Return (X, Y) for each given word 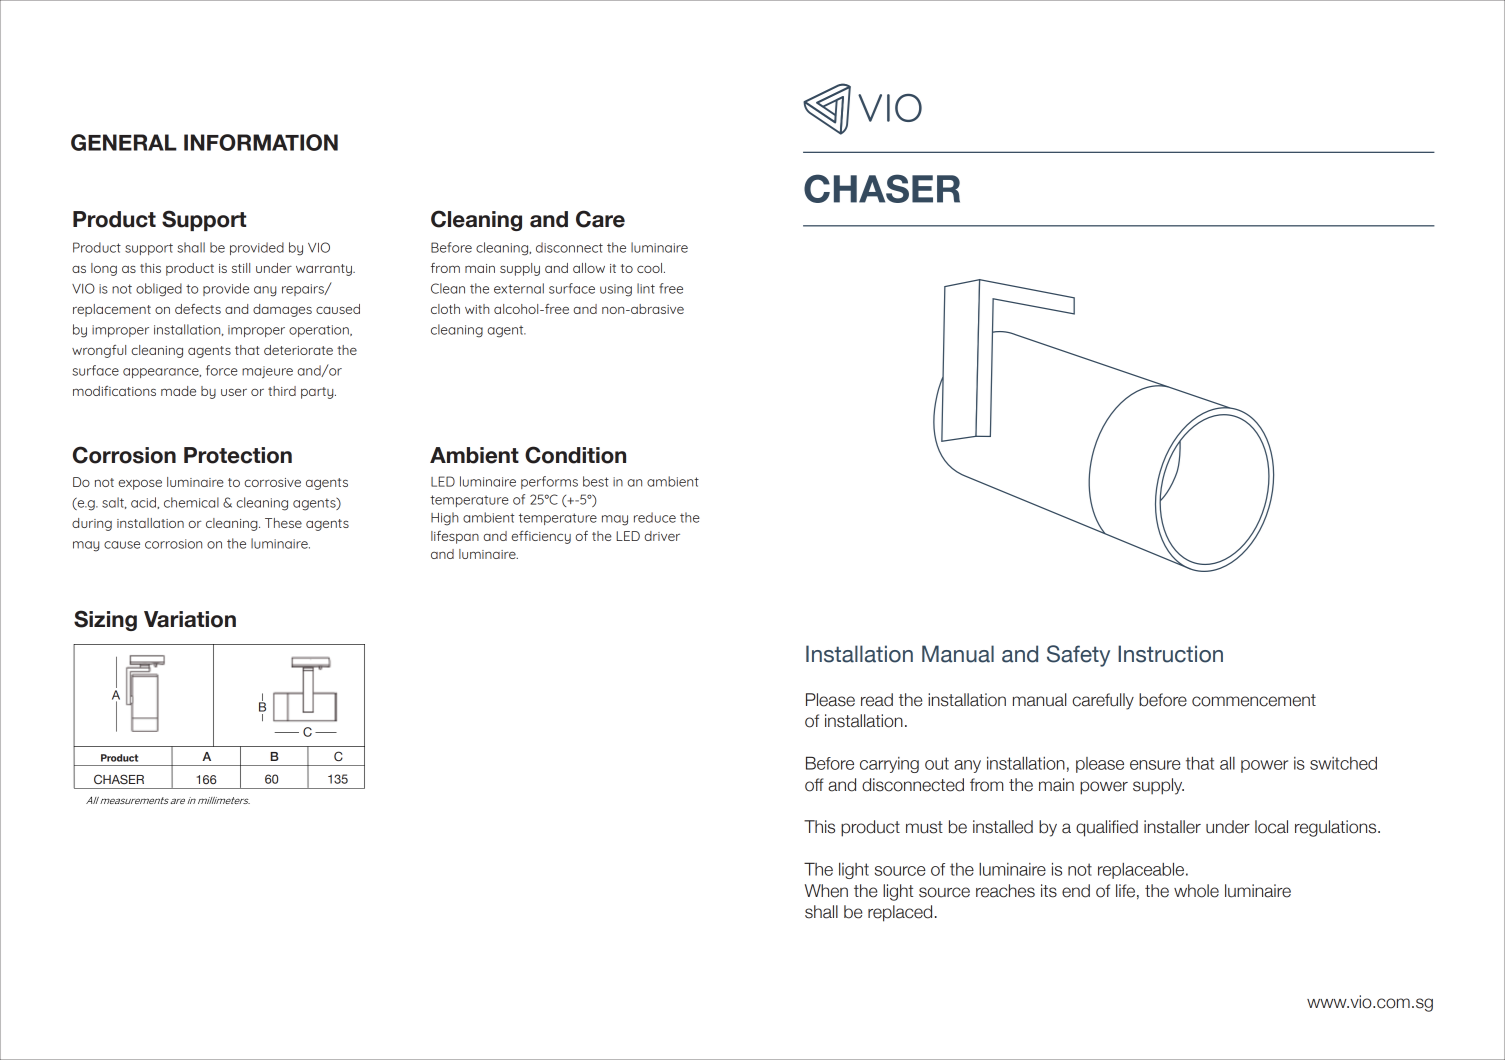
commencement (1254, 700)
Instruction (1170, 654)
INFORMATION (261, 142)
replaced (900, 913)
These (283, 523)
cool (651, 268)
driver (662, 536)
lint (646, 288)
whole (1196, 891)
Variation (190, 619)
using (616, 290)
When (826, 891)
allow (589, 268)
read (877, 700)
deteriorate (298, 350)
